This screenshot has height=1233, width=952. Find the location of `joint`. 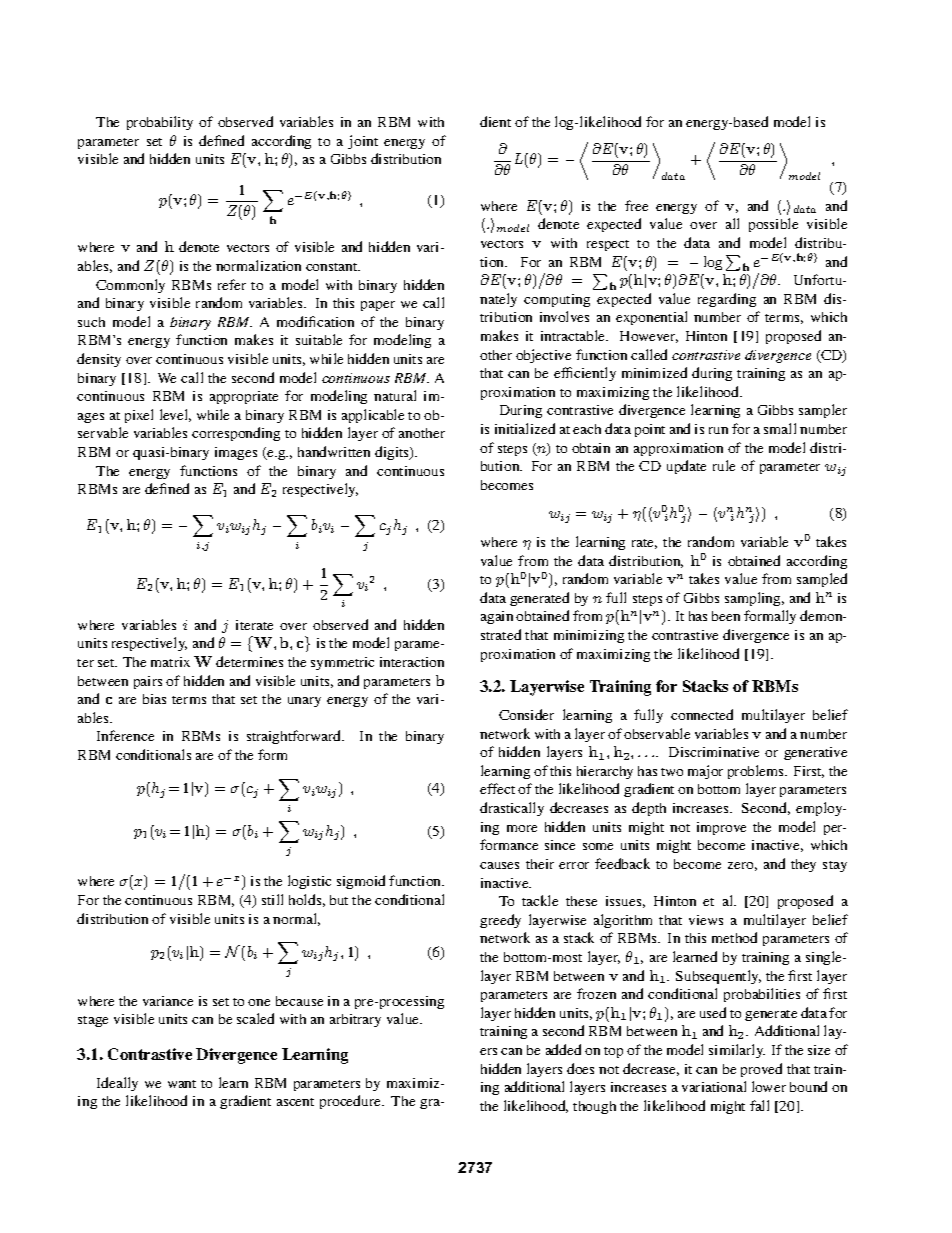

joint is located at coordinates (363, 142).
